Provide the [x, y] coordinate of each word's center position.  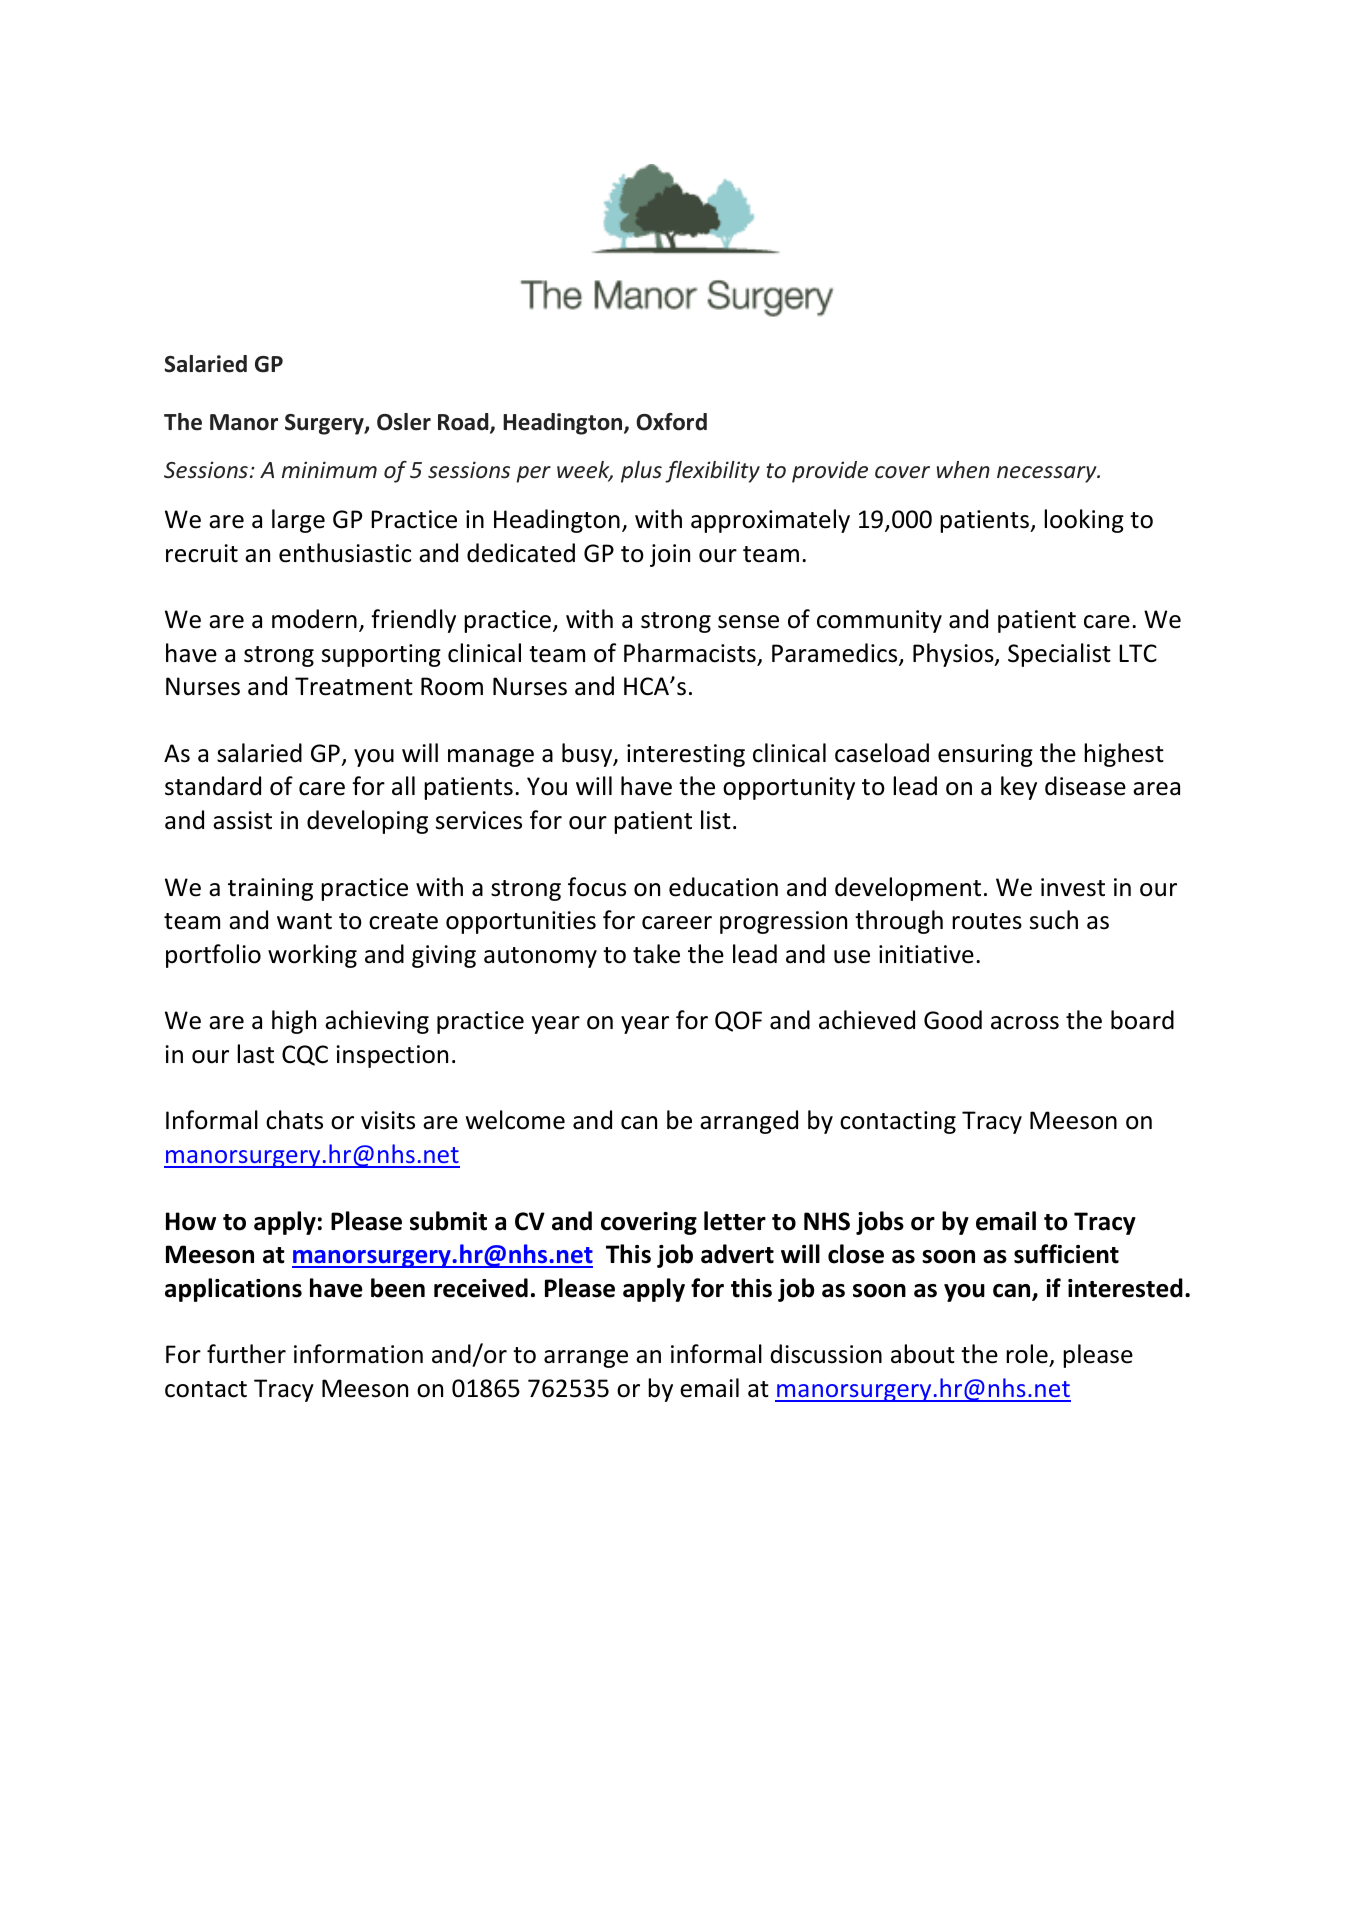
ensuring [985, 755]
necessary [1048, 474]
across [1025, 1023]
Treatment [354, 686]
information [358, 1354]
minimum [329, 469]
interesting [686, 755]
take [656, 954]
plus [641, 472]
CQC [305, 1055]
